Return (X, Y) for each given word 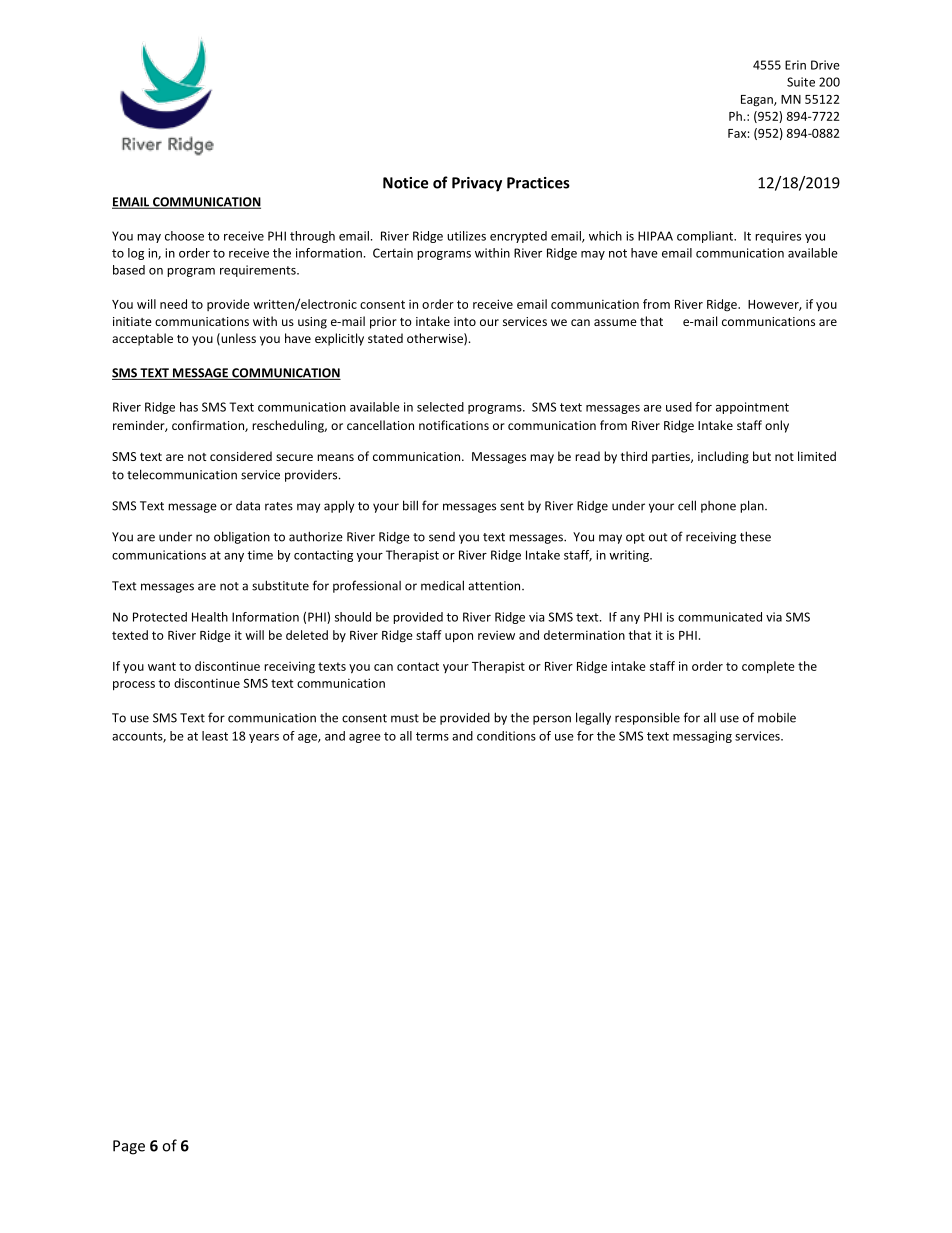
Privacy (477, 184)
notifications (454, 425)
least (215, 736)
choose (184, 236)
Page (129, 1147)
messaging (702, 737)
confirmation (209, 426)
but (762, 456)
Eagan (758, 101)
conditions (506, 736)
